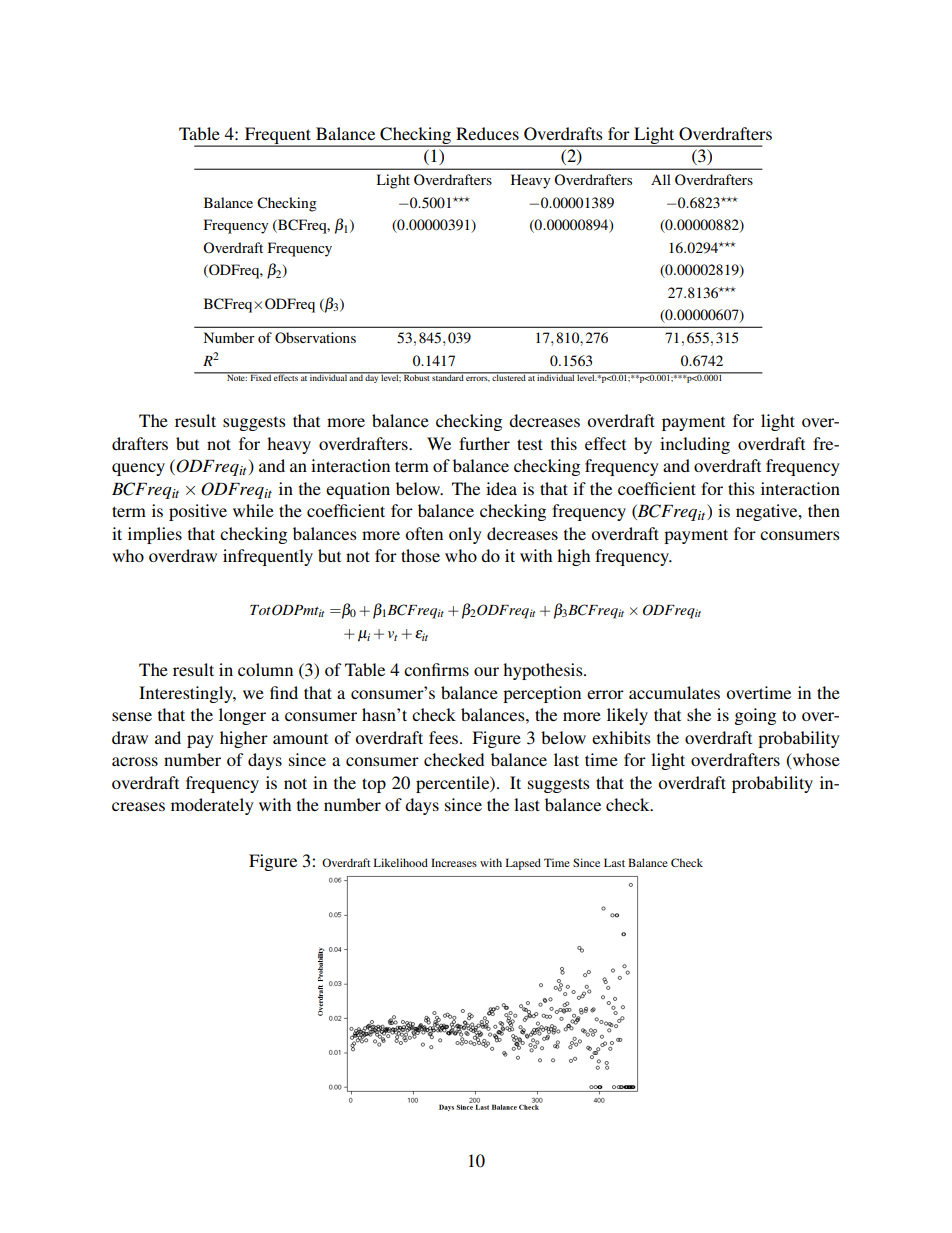 The height and width of the screenshot is (1233, 952). I want to click on implies, so click(155, 535).
